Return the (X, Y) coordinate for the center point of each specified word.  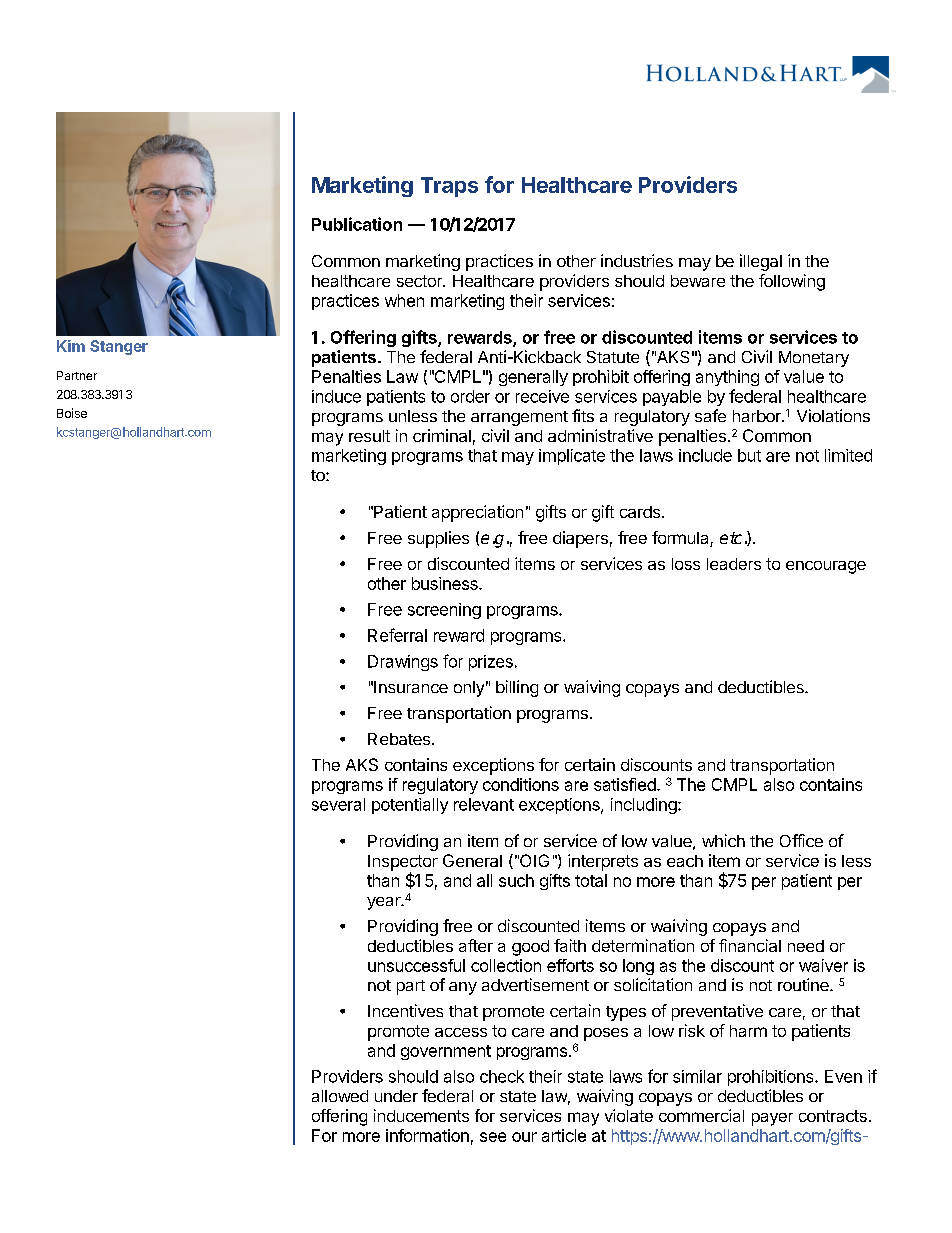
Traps (449, 187)
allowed (340, 1096)
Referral (397, 635)
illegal (761, 262)
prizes (491, 663)
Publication (357, 224)
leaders (734, 564)
